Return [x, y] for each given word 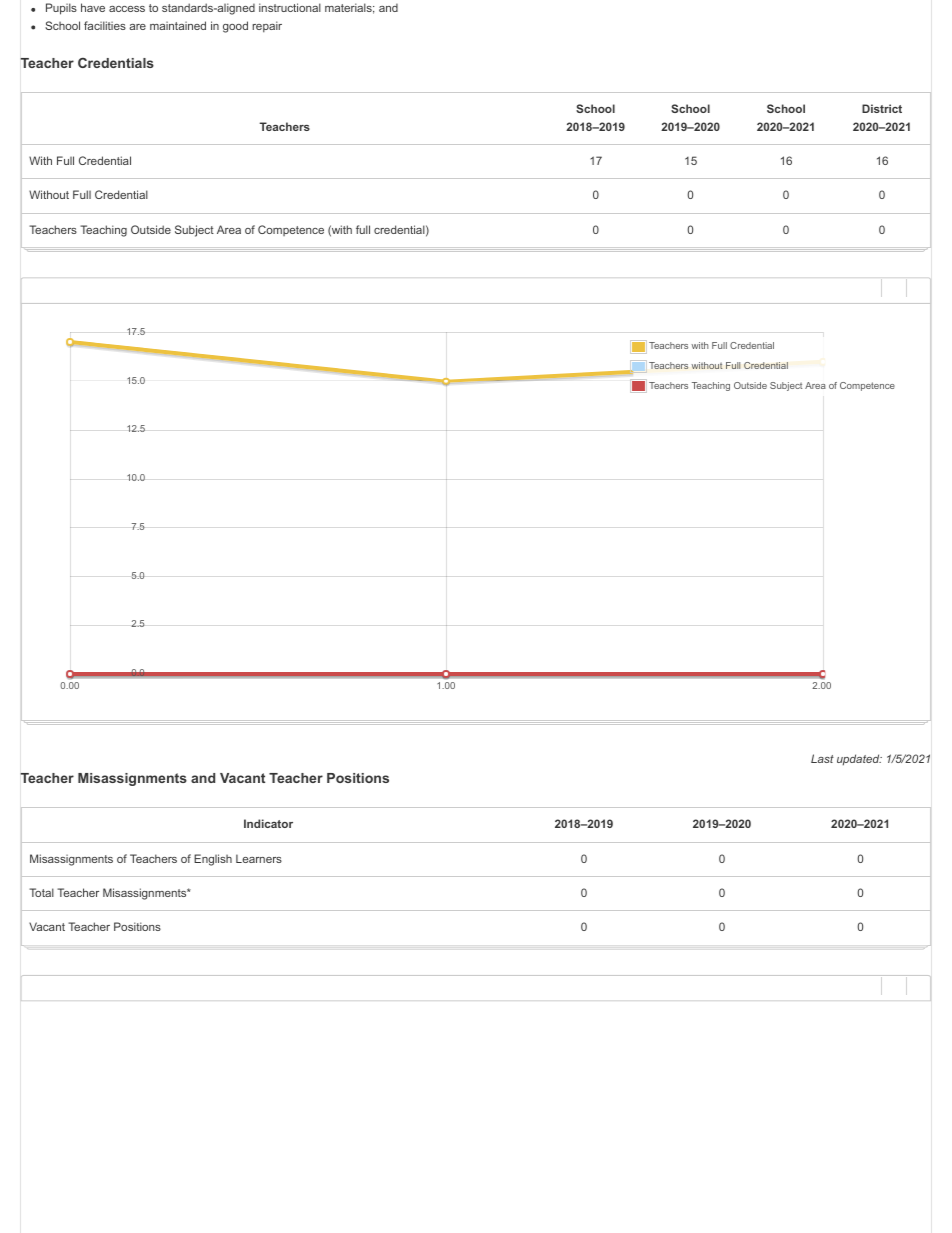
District [882, 108]
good [235, 27]
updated [859, 760]
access [127, 9]
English [213, 860]
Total [41, 892]
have [93, 7]
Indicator [268, 823]
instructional [290, 7]
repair [267, 27]
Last [822, 758]
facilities [105, 25]
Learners [259, 858]
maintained [178, 25]
